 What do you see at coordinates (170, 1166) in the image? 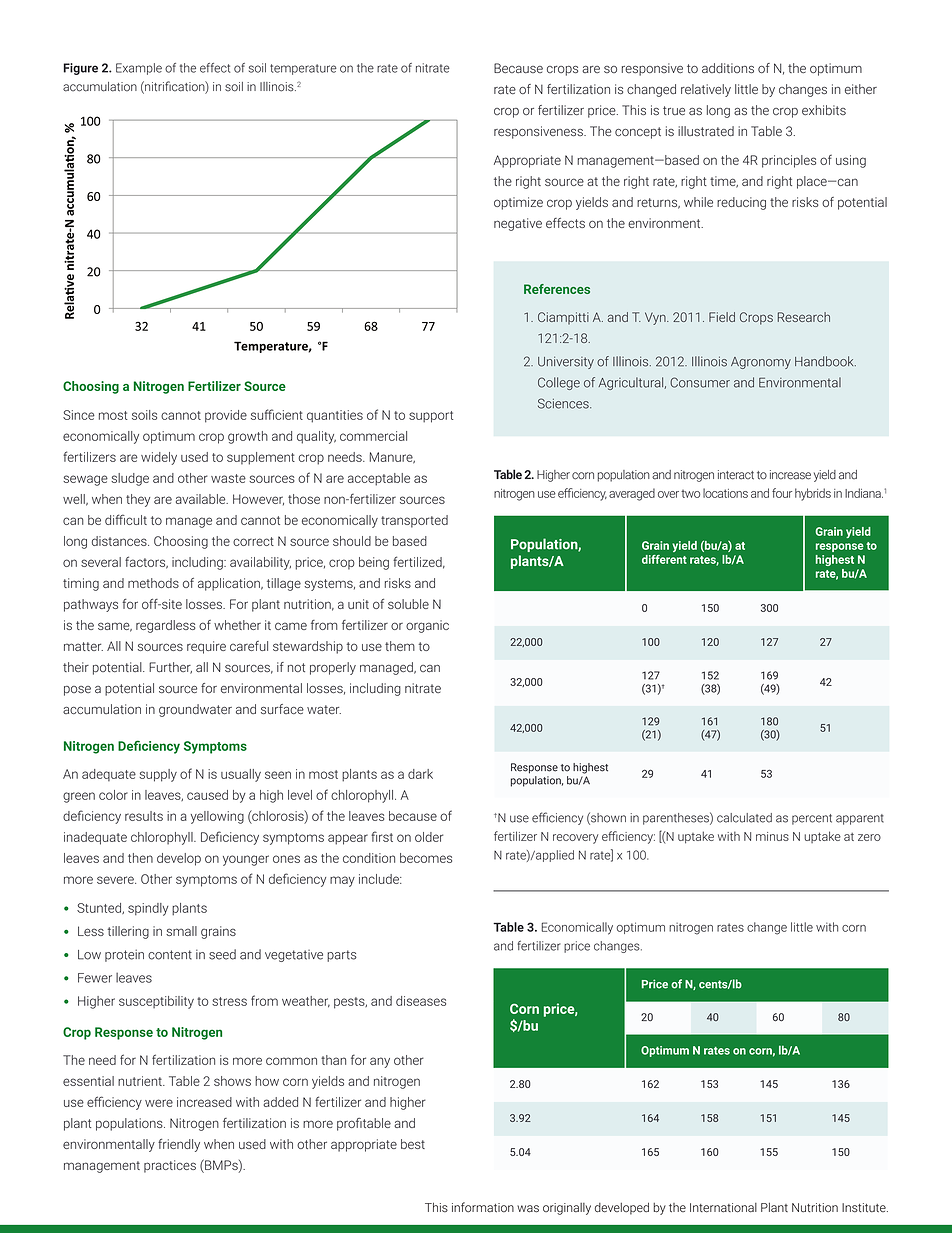
I see `practices` at bounding box center [170, 1166].
